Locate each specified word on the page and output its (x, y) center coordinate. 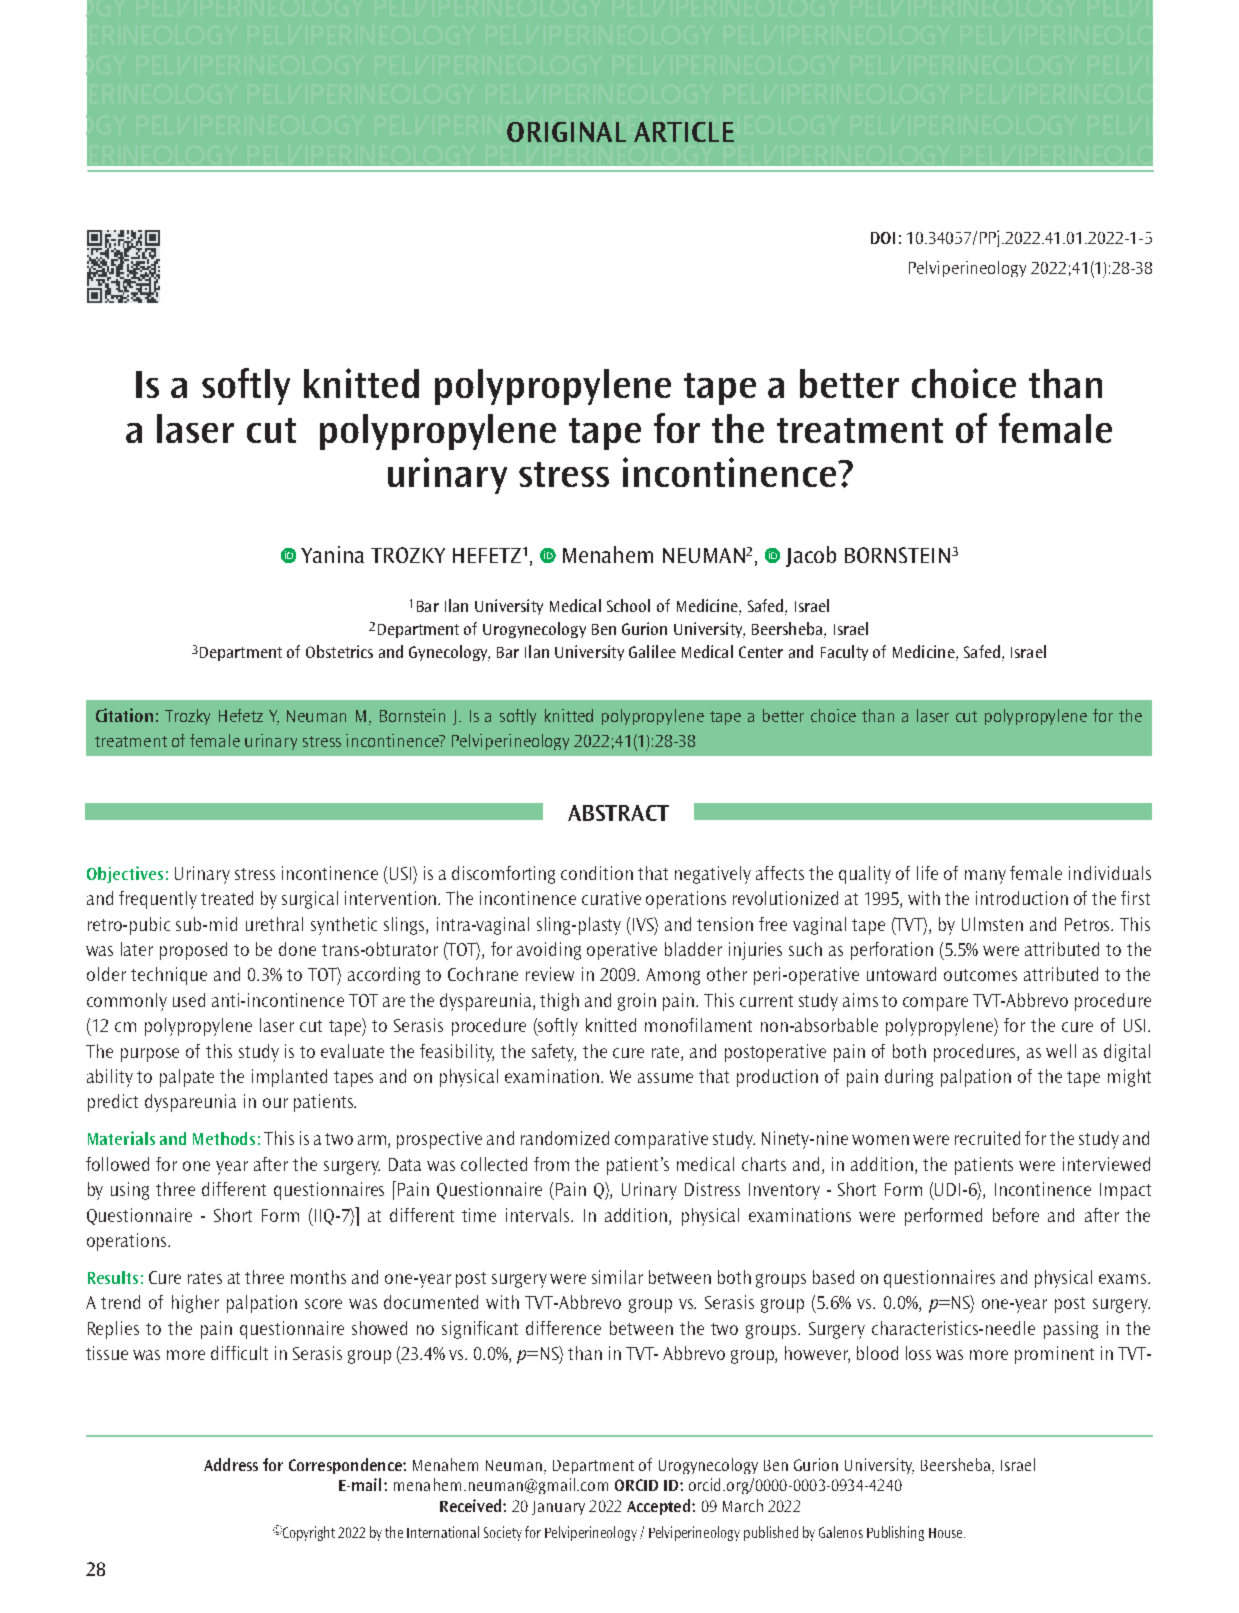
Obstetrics (339, 651)
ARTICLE (684, 132)
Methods (224, 1138)
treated (227, 898)
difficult (239, 1353)
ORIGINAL (566, 132)
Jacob (811, 556)
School (628, 605)
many (985, 877)
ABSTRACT (618, 813)
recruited (987, 1138)
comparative (661, 1140)
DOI (883, 238)
